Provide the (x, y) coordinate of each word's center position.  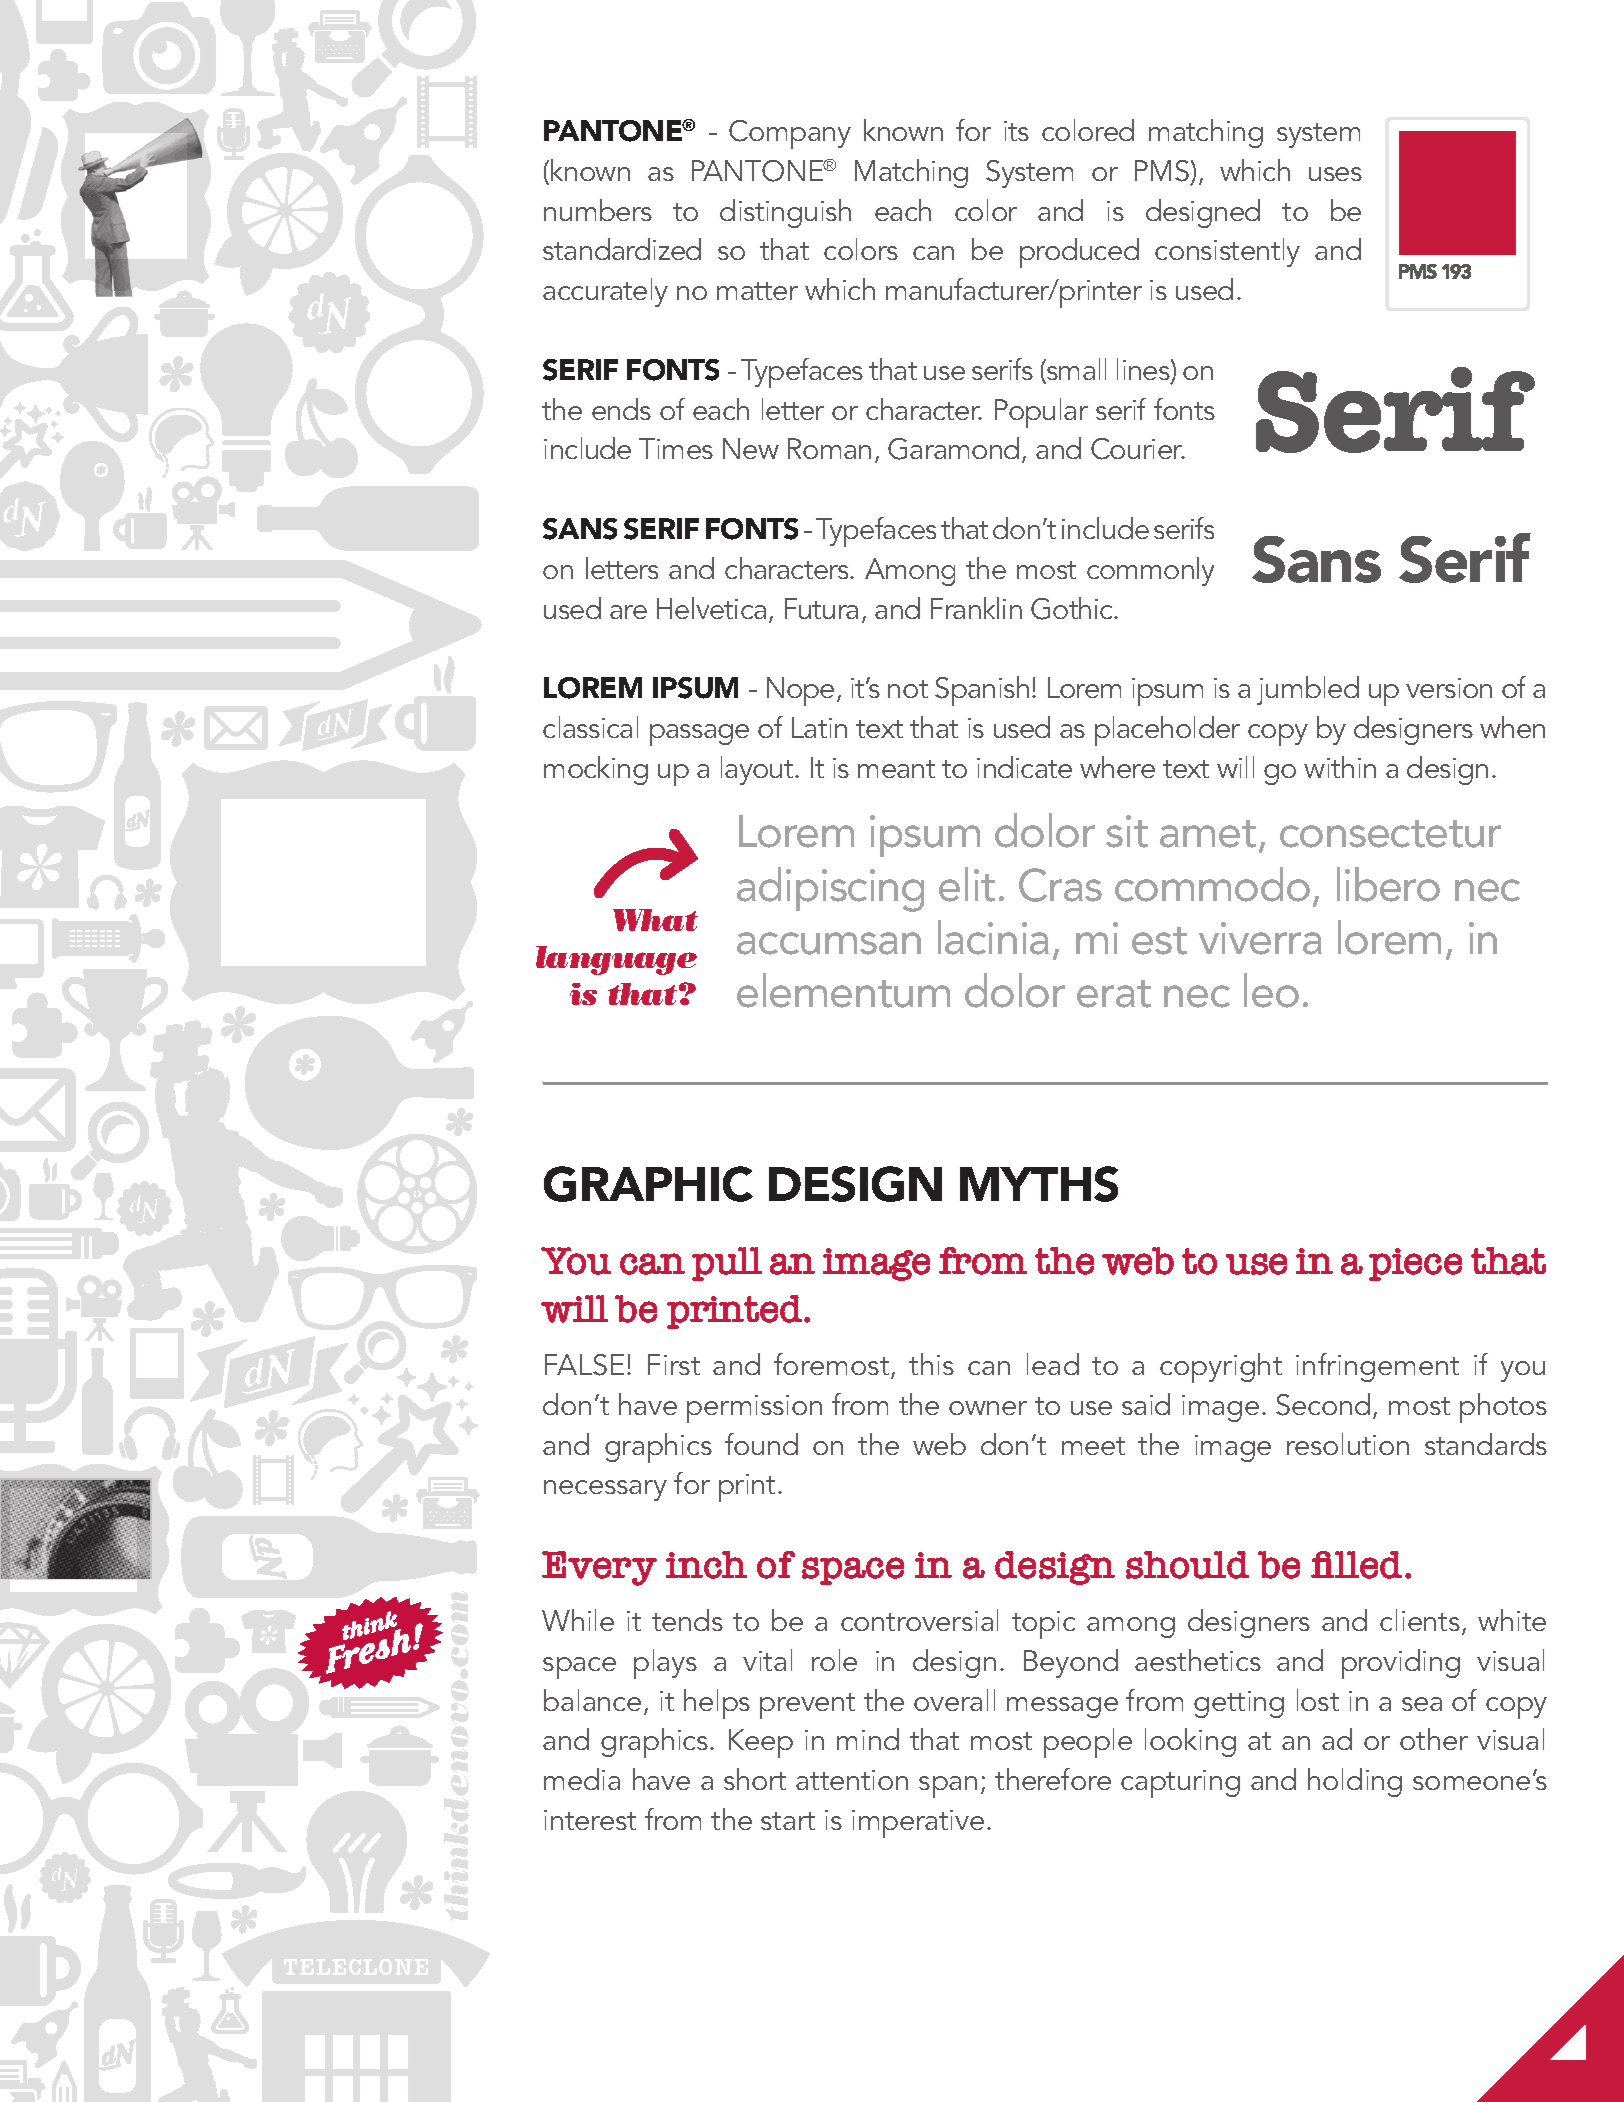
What (655, 920)
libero (1388, 884)
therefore (1053, 1779)
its (1016, 131)
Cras (1060, 885)
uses (1335, 174)
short (755, 1779)
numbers (598, 210)
